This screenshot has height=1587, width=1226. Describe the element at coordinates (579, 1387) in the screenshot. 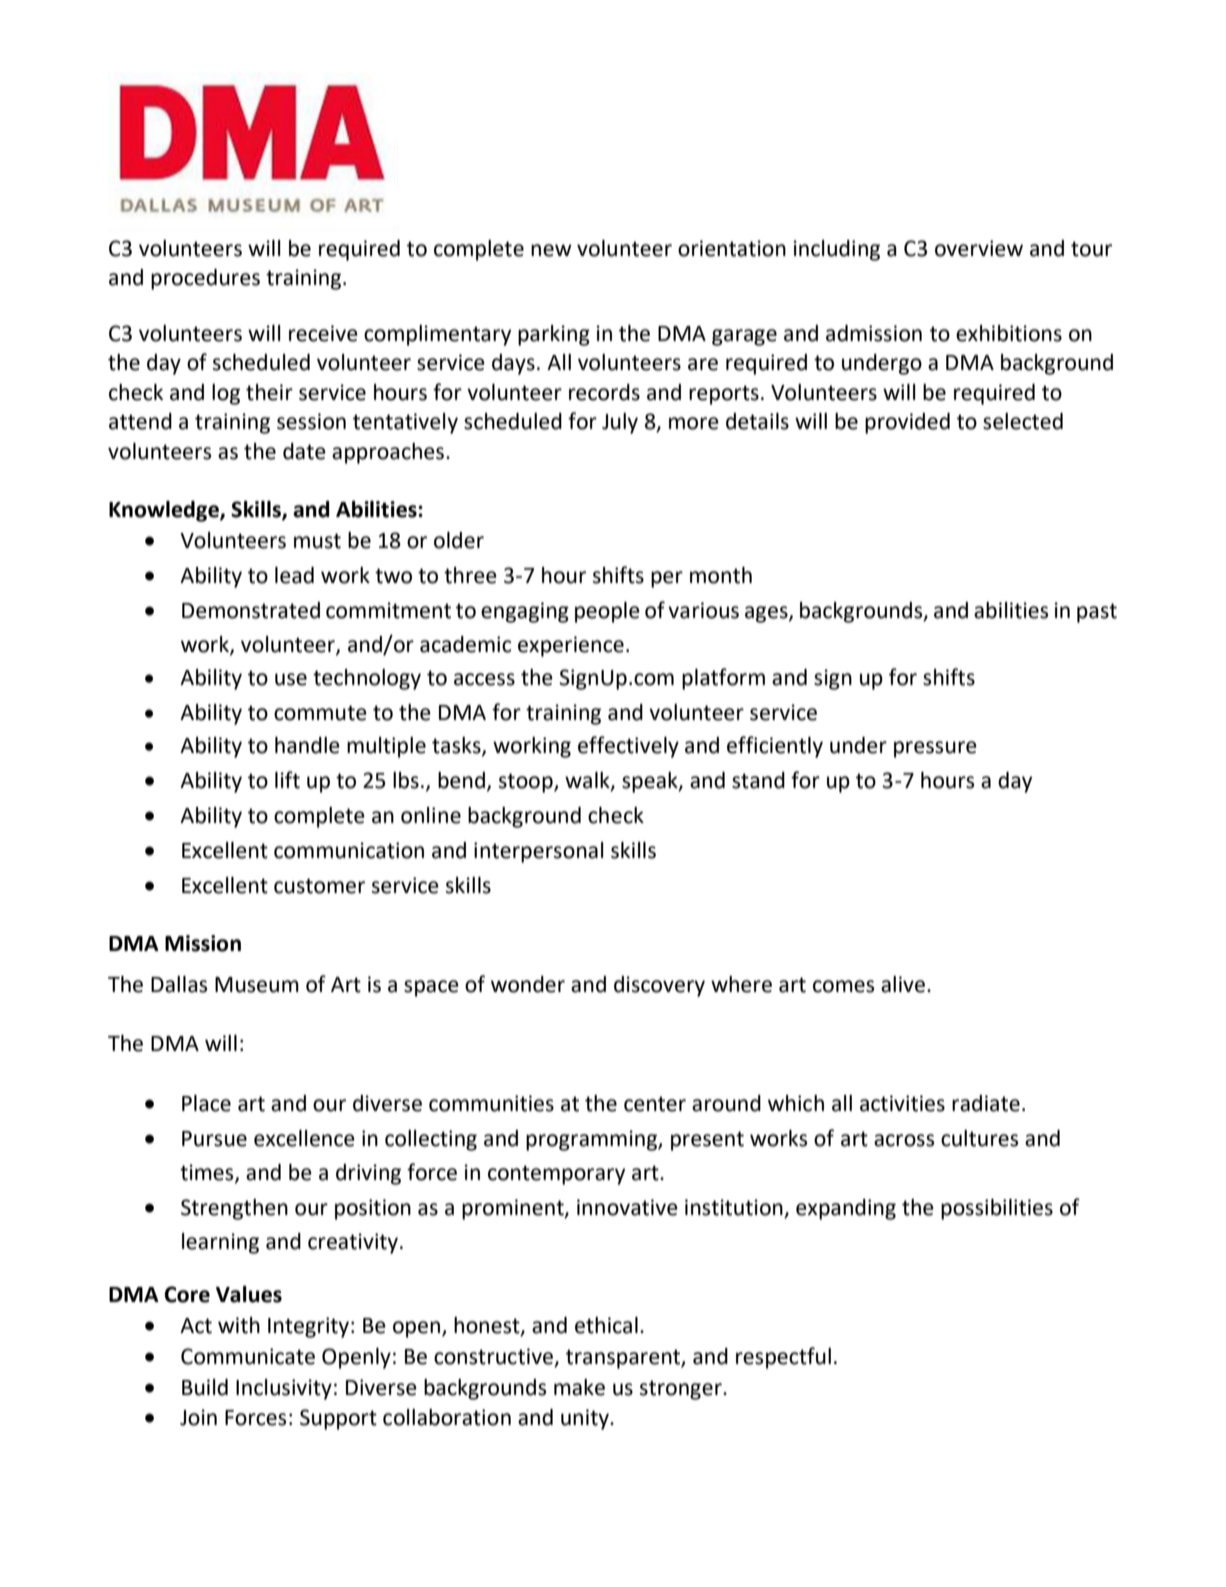

I see `make` at that location.
